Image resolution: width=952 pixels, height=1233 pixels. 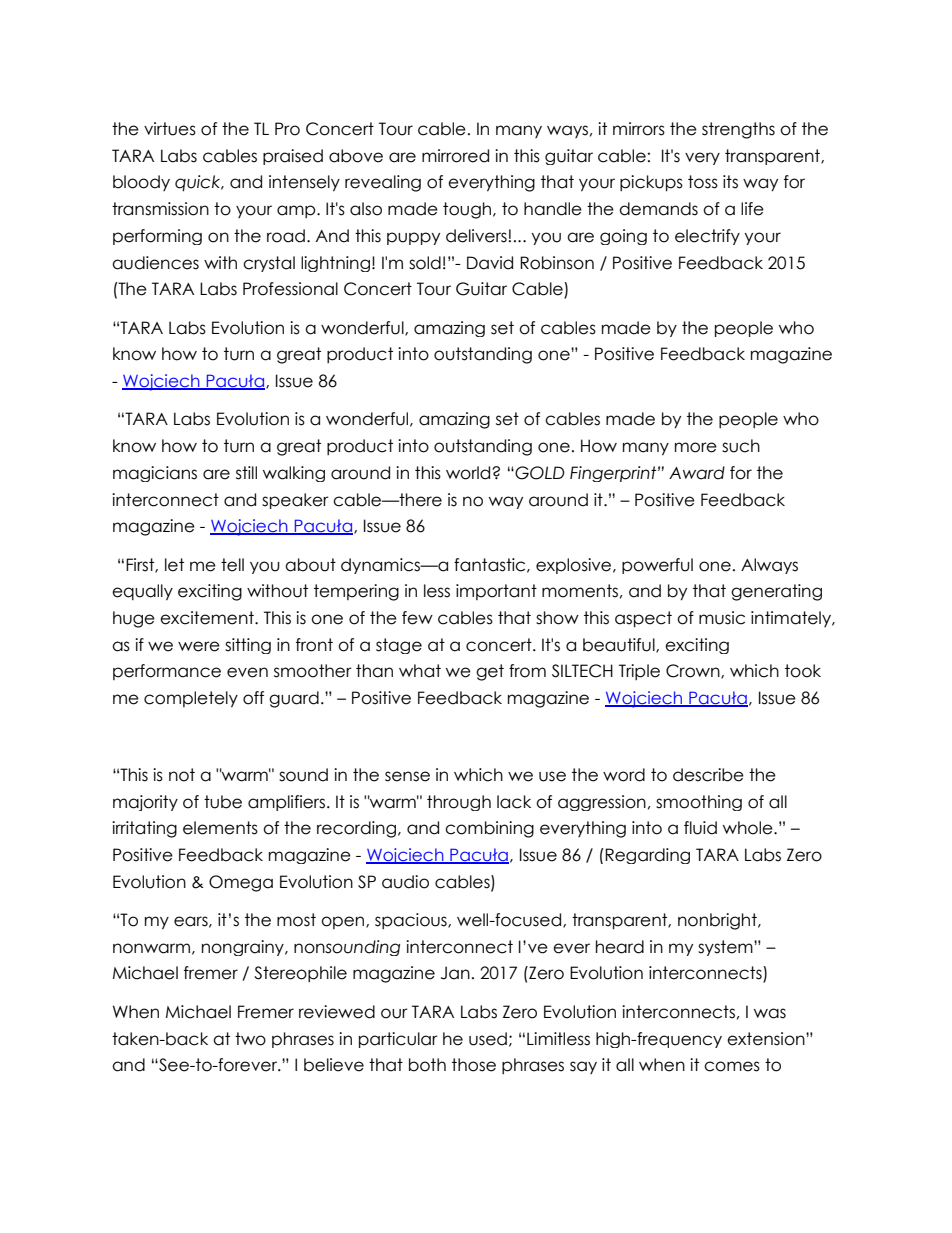 What do you see at coordinates (730, 182) in the screenshot?
I see `its` at bounding box center [730, 182].
